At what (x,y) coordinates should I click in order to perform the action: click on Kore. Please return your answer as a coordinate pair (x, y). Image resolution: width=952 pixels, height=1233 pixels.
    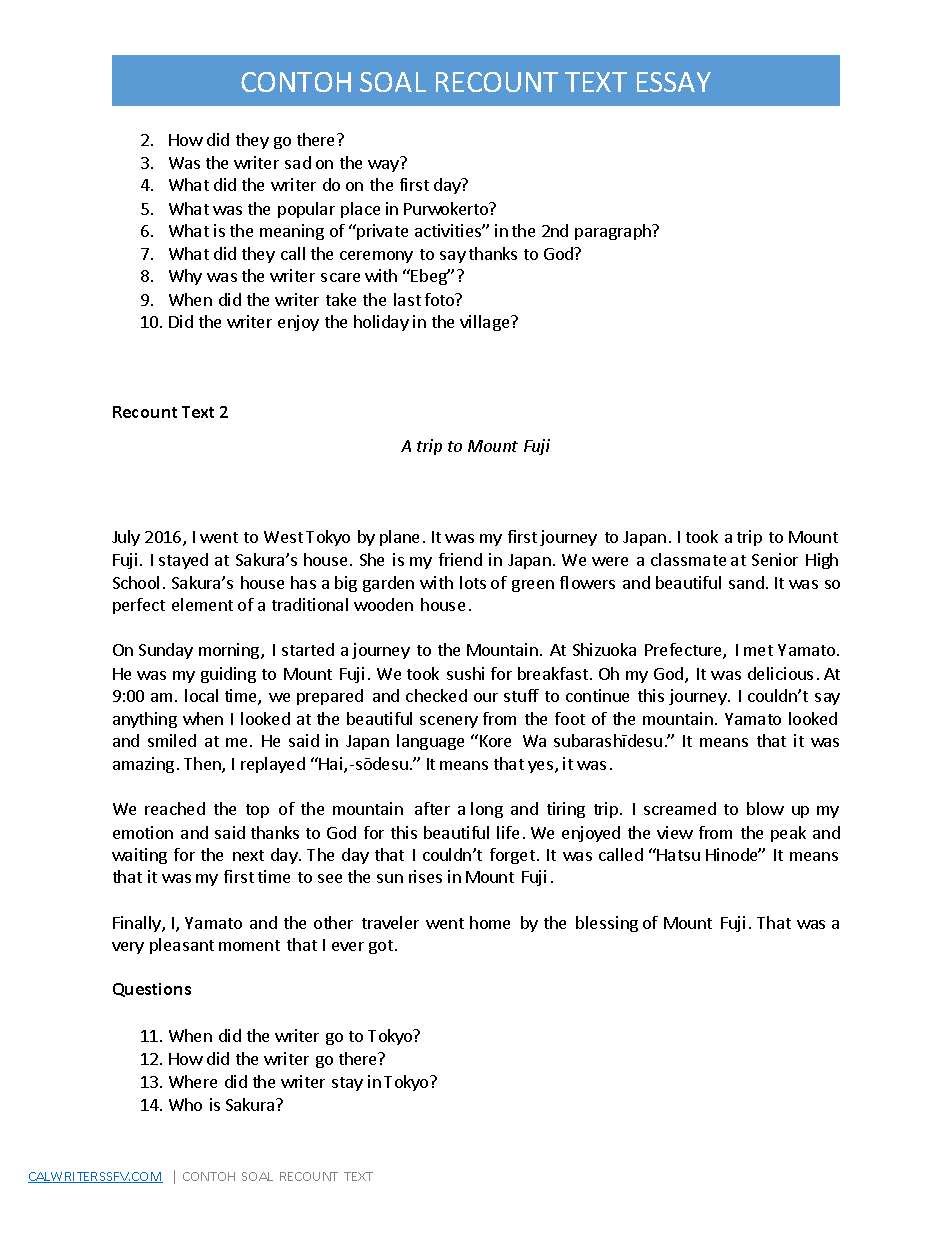
    Looking at the image, I should click on (495, 741).
